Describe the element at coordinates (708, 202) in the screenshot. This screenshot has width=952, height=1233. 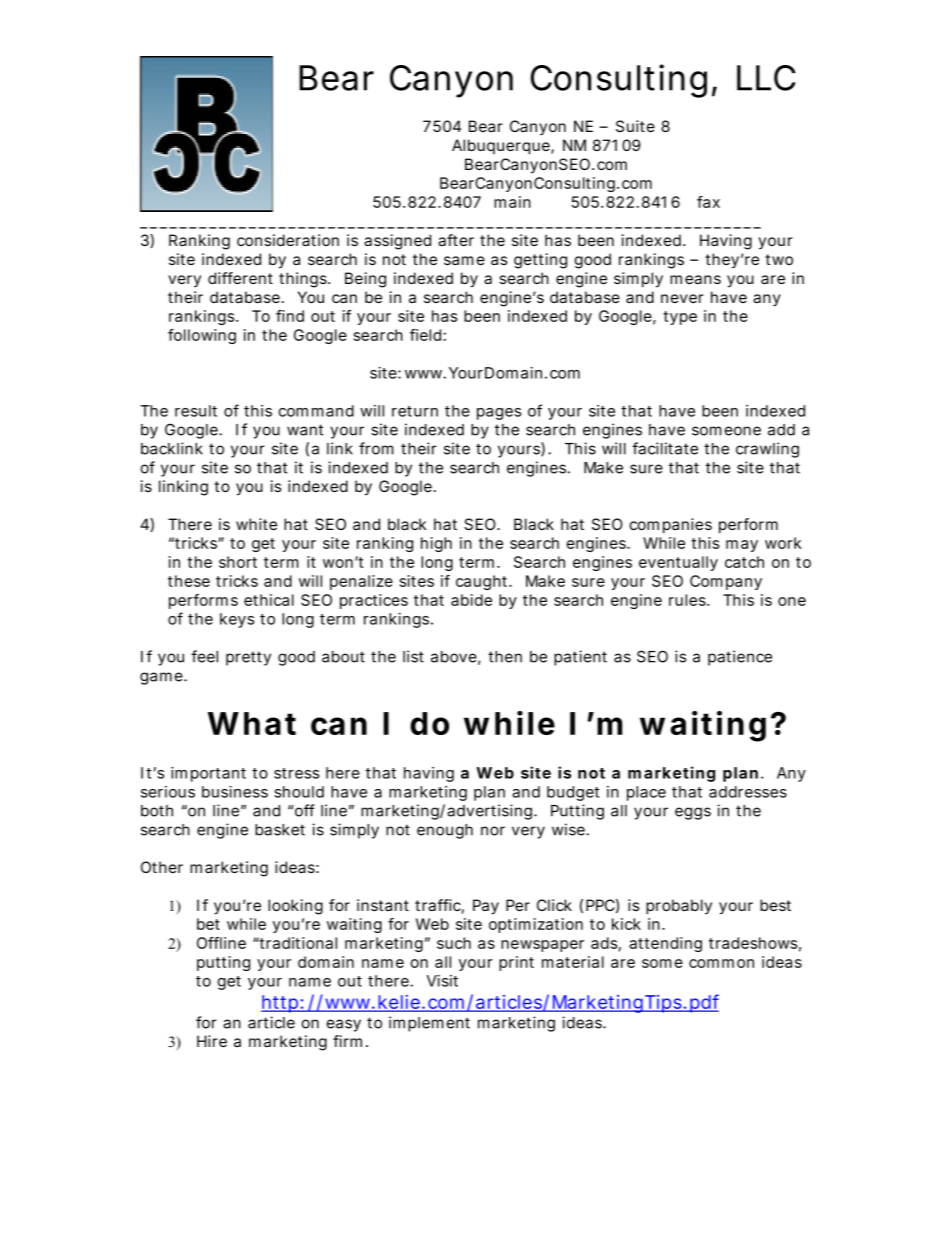
I see `fax` at that location.
